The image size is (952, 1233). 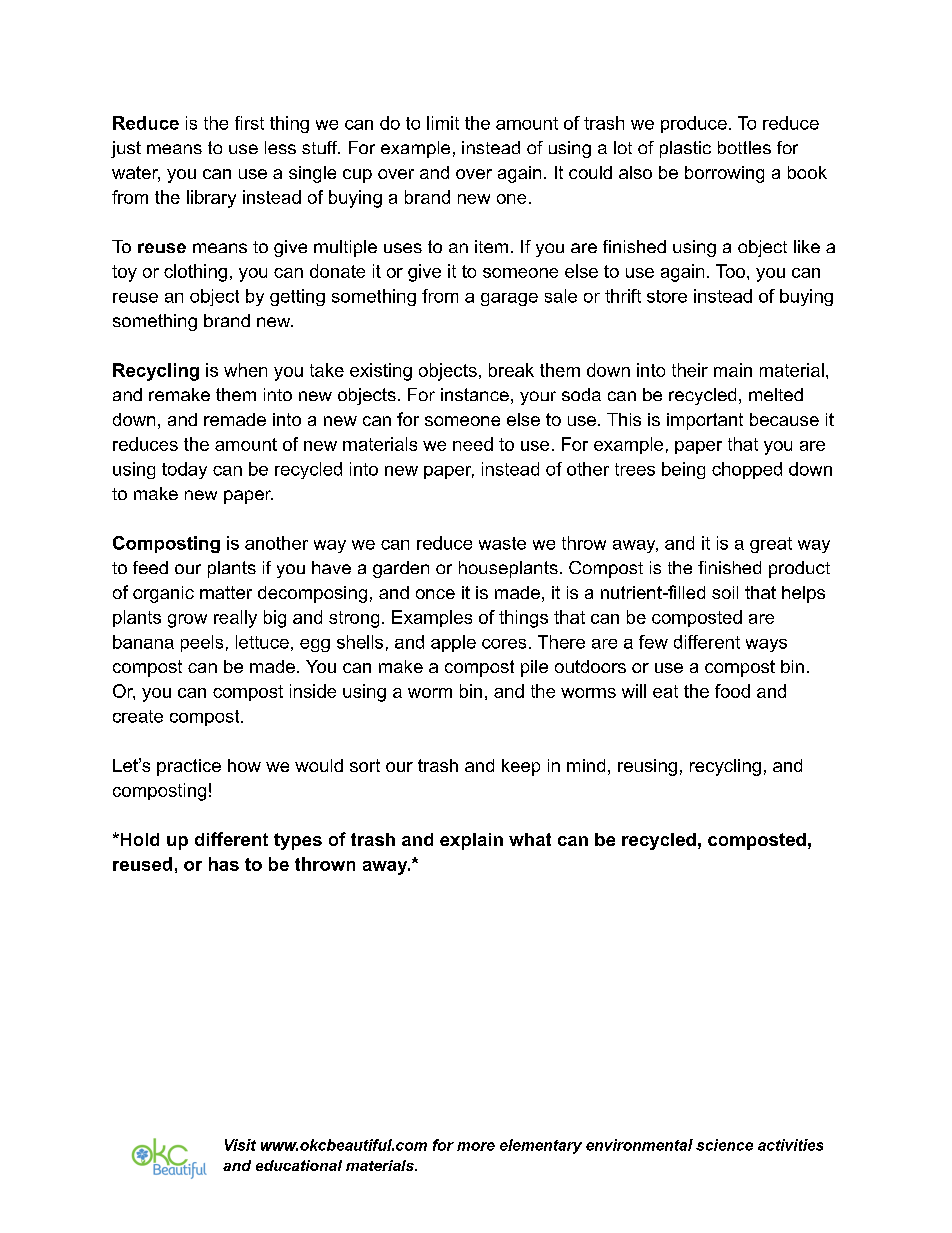 What do you see at coordinates (211, 199) in the page?
I see `library` at bounding box center [211, 199].
